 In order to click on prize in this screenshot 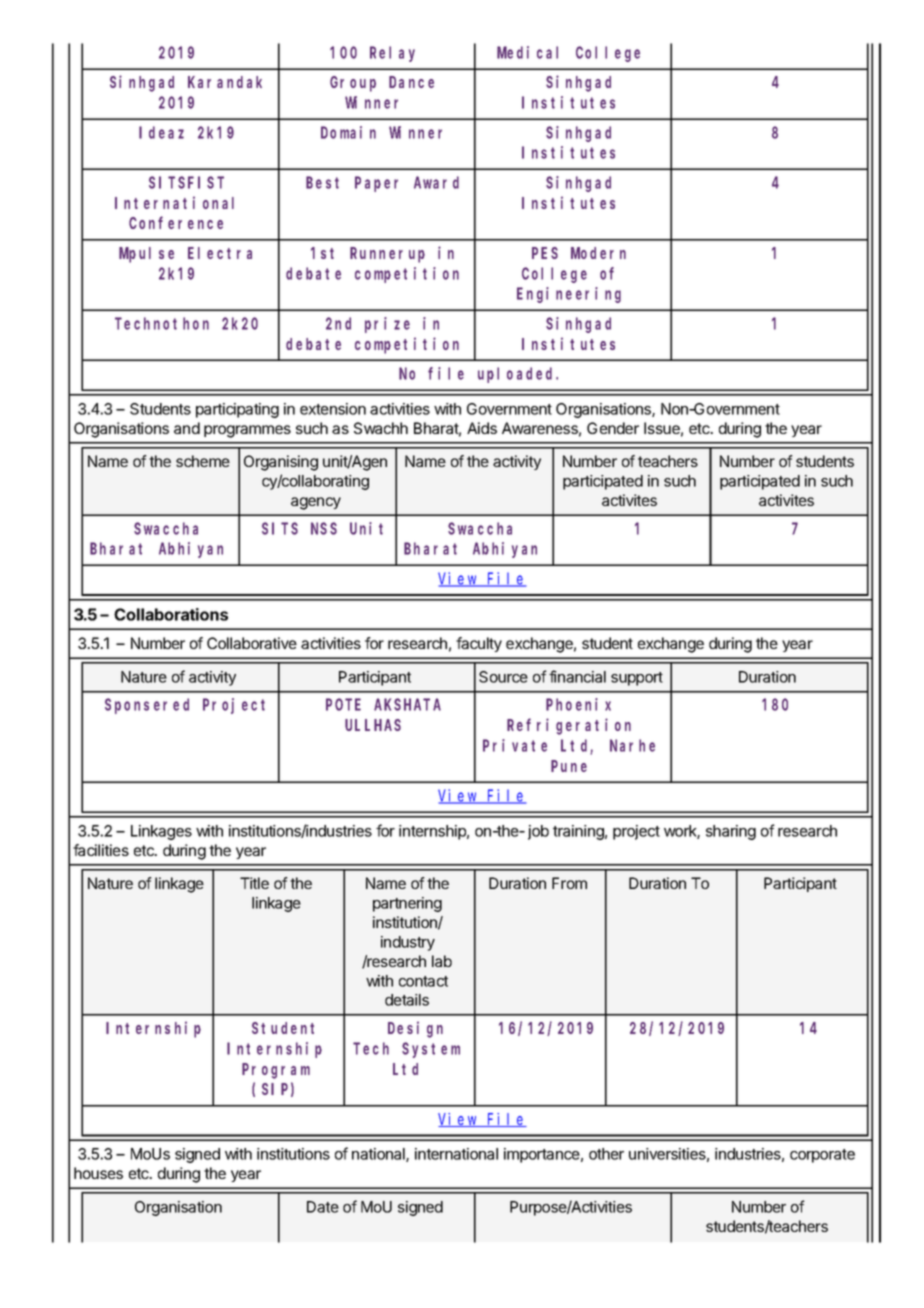, I will do `click(387, 325)`.
